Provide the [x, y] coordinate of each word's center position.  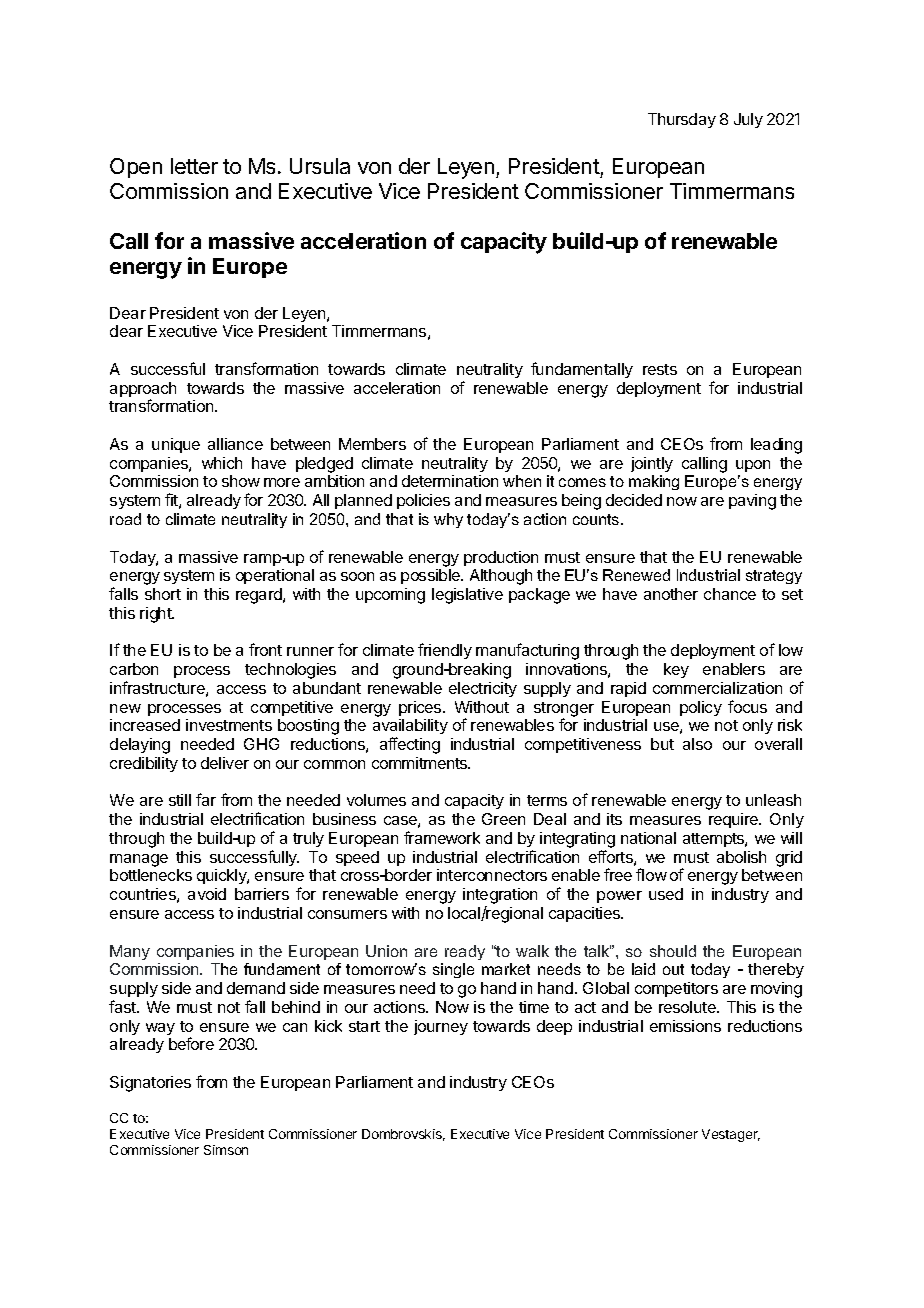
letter [194, 166]
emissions [685, 1026]
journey [441, 1027]
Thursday [682, 120]
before [191, 1043]
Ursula [320, 166]
